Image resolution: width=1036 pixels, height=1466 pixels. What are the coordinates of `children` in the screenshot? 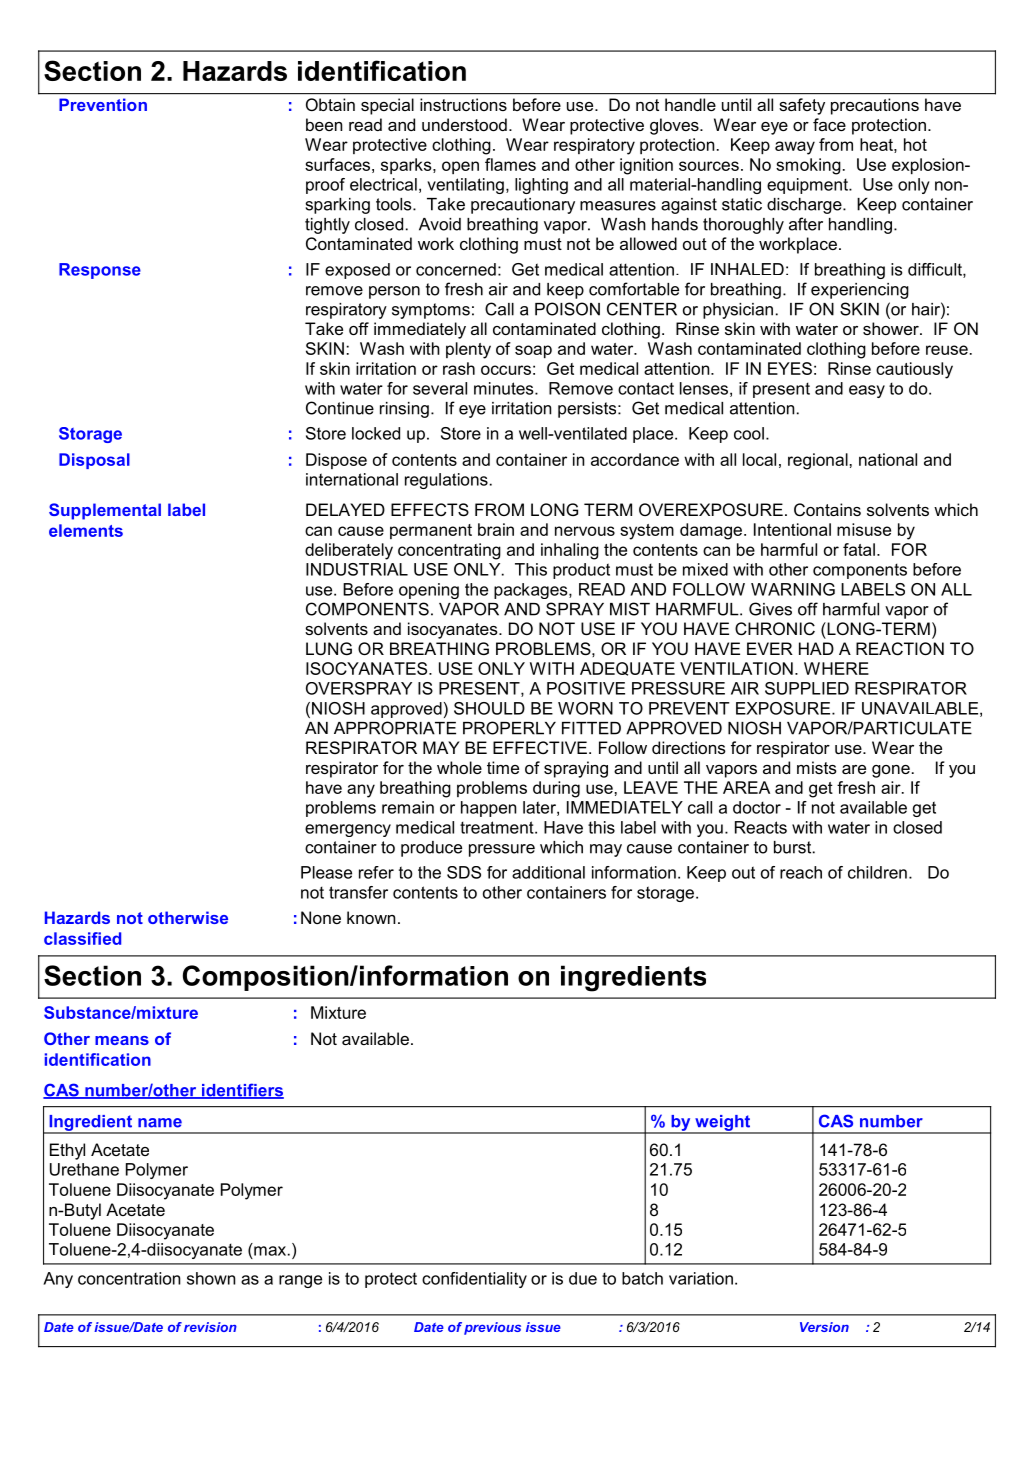 It's located at (877, 872).
